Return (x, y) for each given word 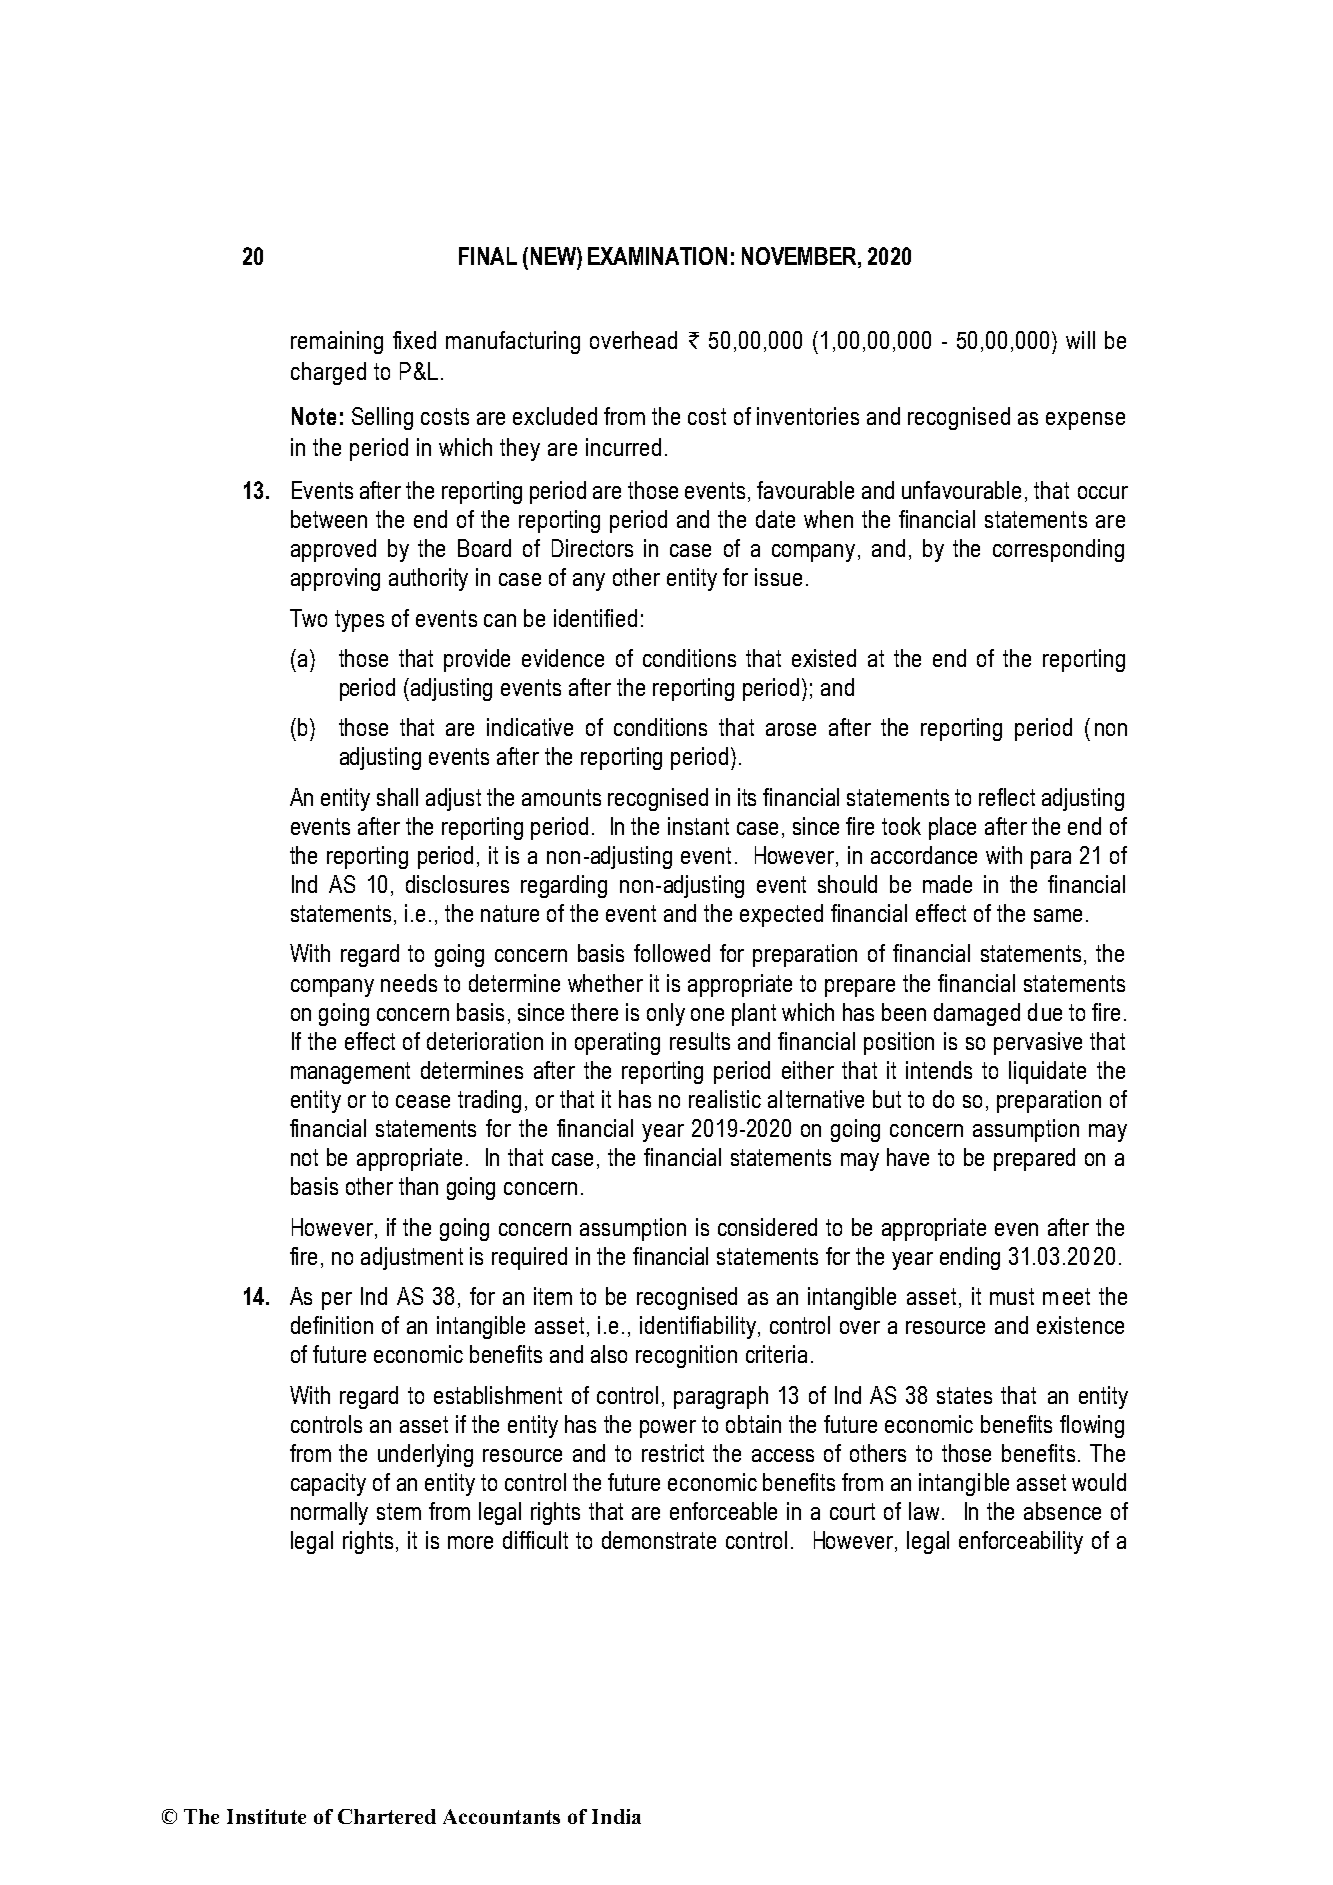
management (350, 1073)
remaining (337, 342)
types (359, 621)
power (668, 1429)
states (964, 1395)
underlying (425, 1455)
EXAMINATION (657, 256)
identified (595, 618)
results (700, 1041)
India (616, 1816)
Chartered (387, 1816)
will (1080, 340)
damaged (977, 1014)
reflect (1007, 797)
